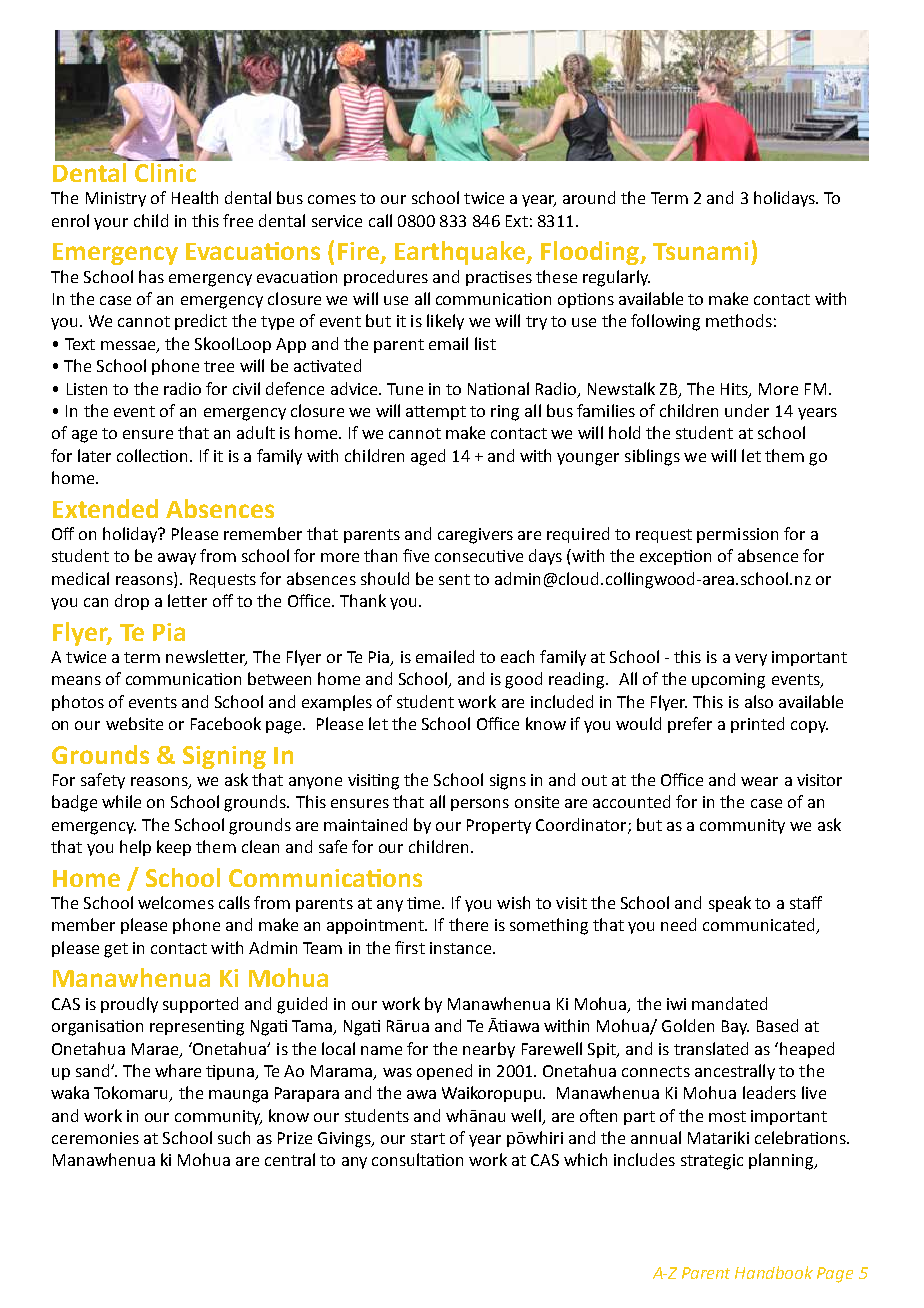 The width and height of the image is (924, 1308). Describe the element at coordinates (129, 1005) in the image. I see `proudly` at that location.
